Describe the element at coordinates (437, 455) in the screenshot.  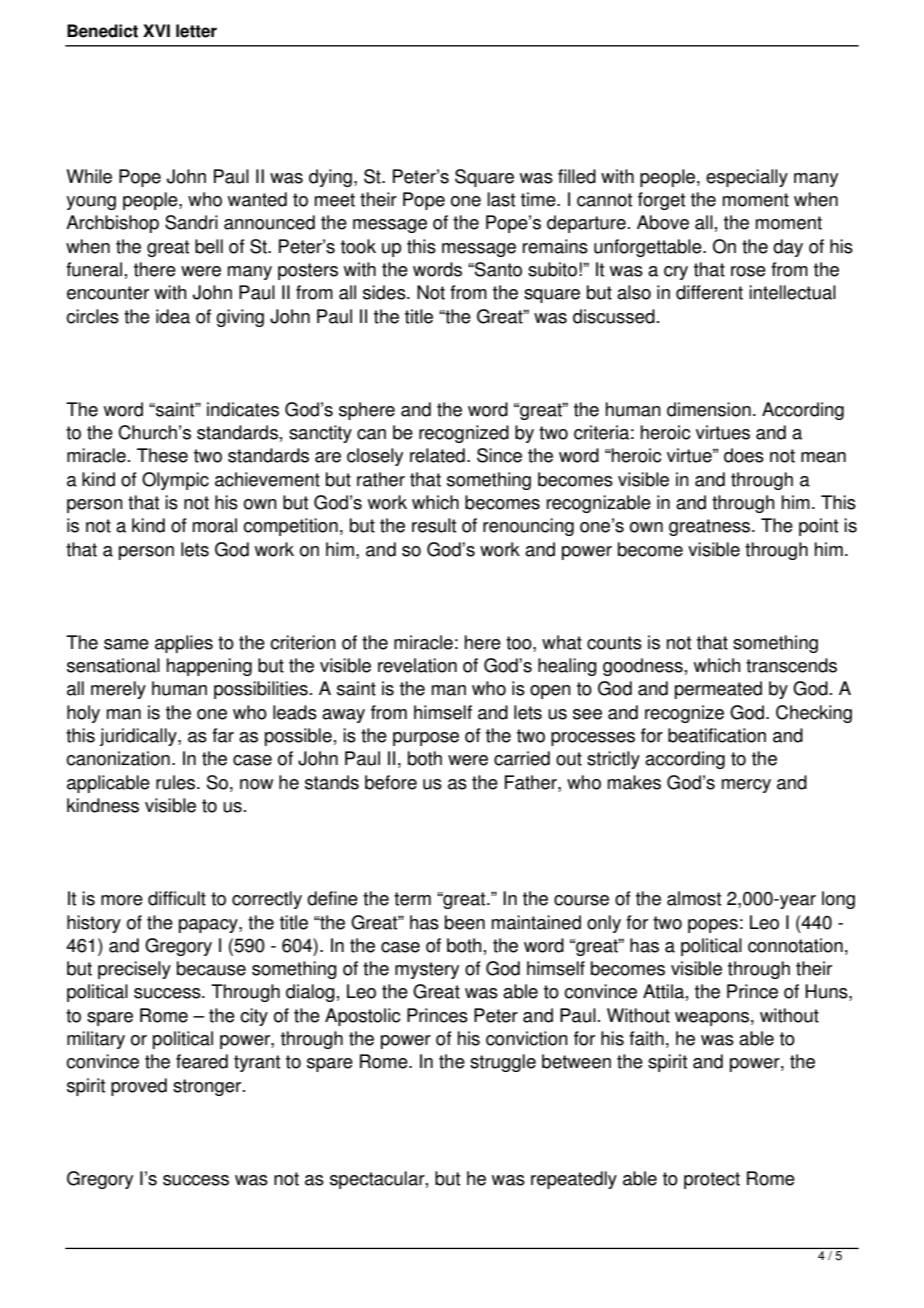
I see `related` at that location.
